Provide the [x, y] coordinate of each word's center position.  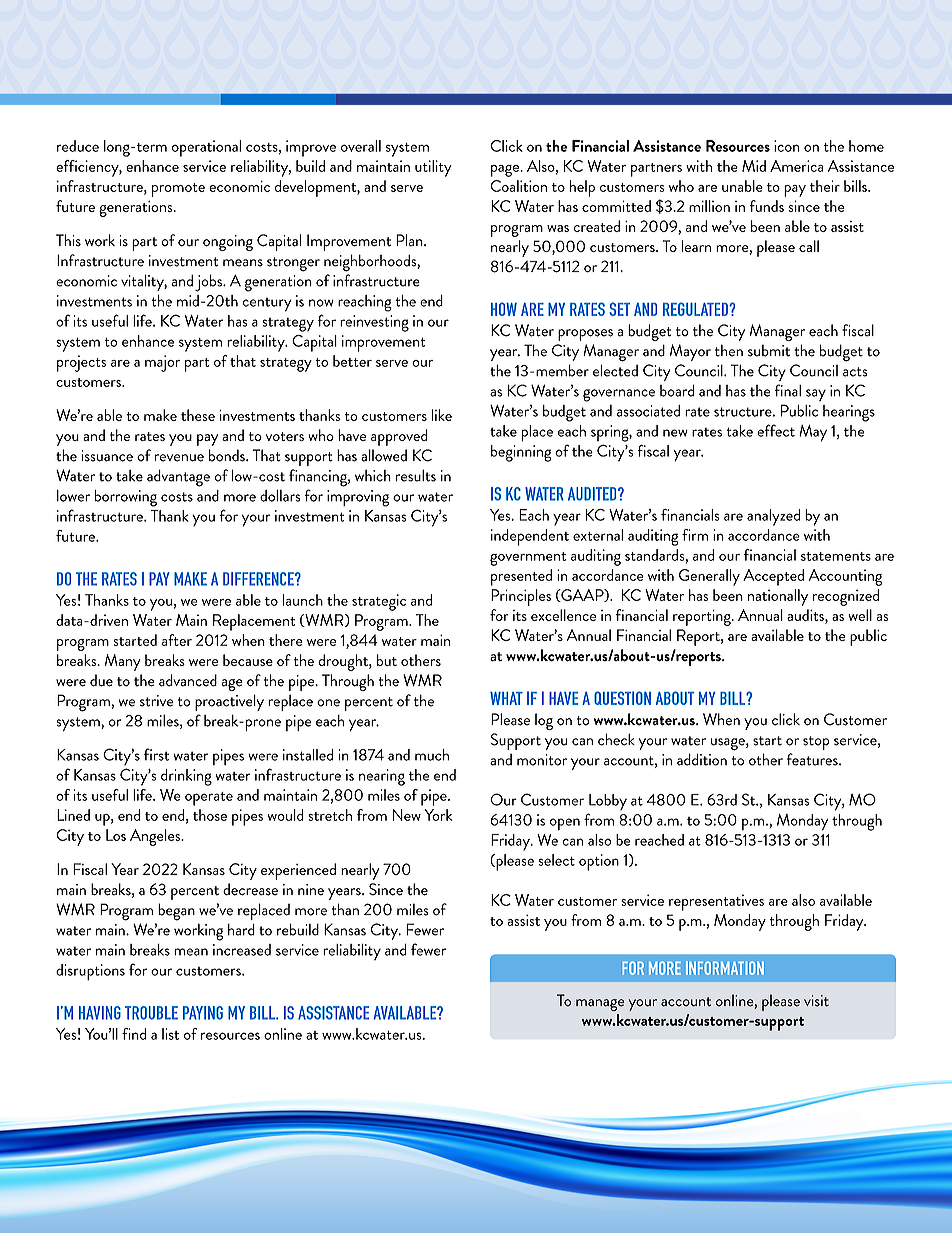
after [177, 640]
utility [433, 168]
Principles [521, 597]
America [796, 166]
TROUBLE [151, 1013]
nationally [778, 597]
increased [242, 950]
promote [178, 190]
